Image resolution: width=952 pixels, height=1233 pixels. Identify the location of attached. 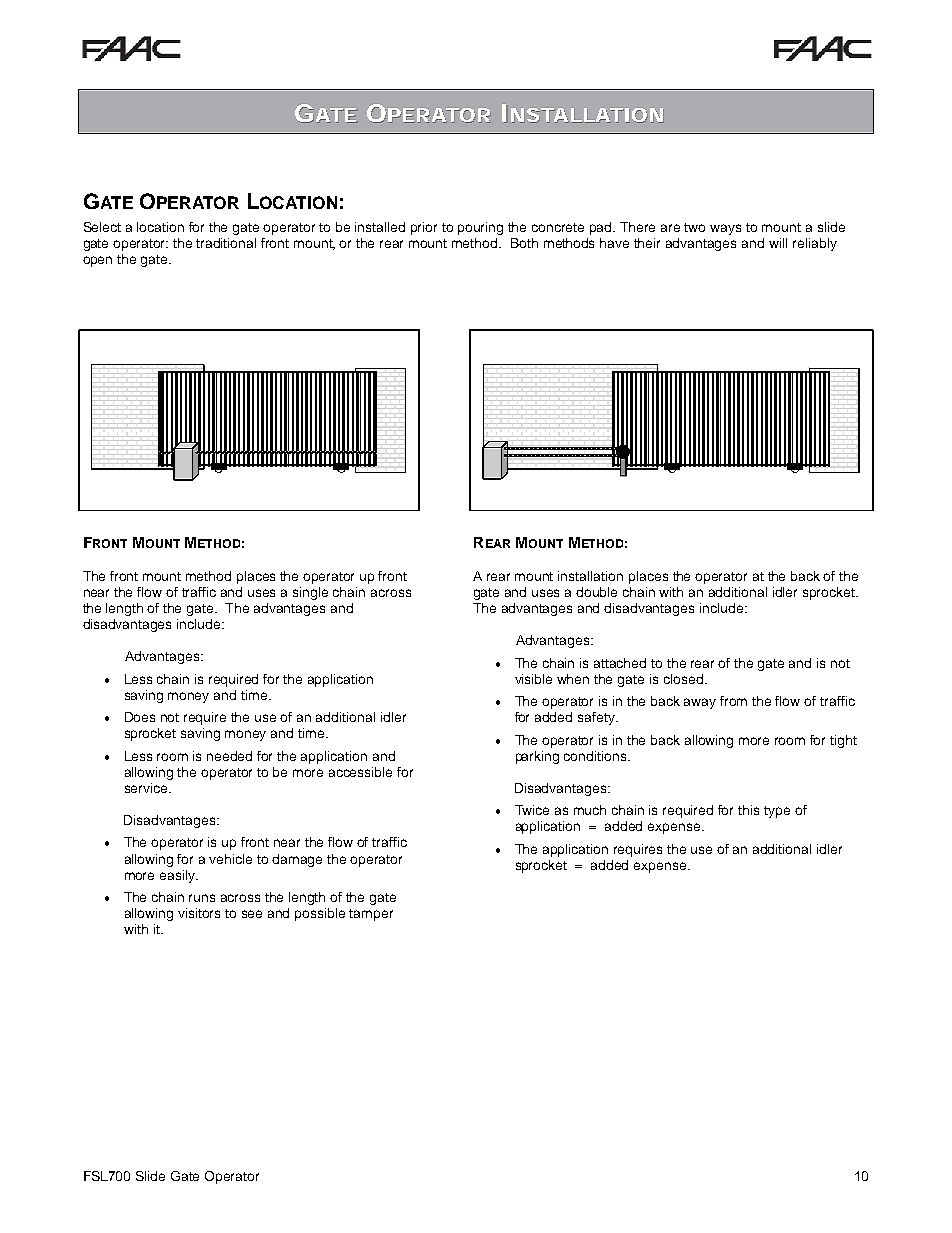
(620, 663).
